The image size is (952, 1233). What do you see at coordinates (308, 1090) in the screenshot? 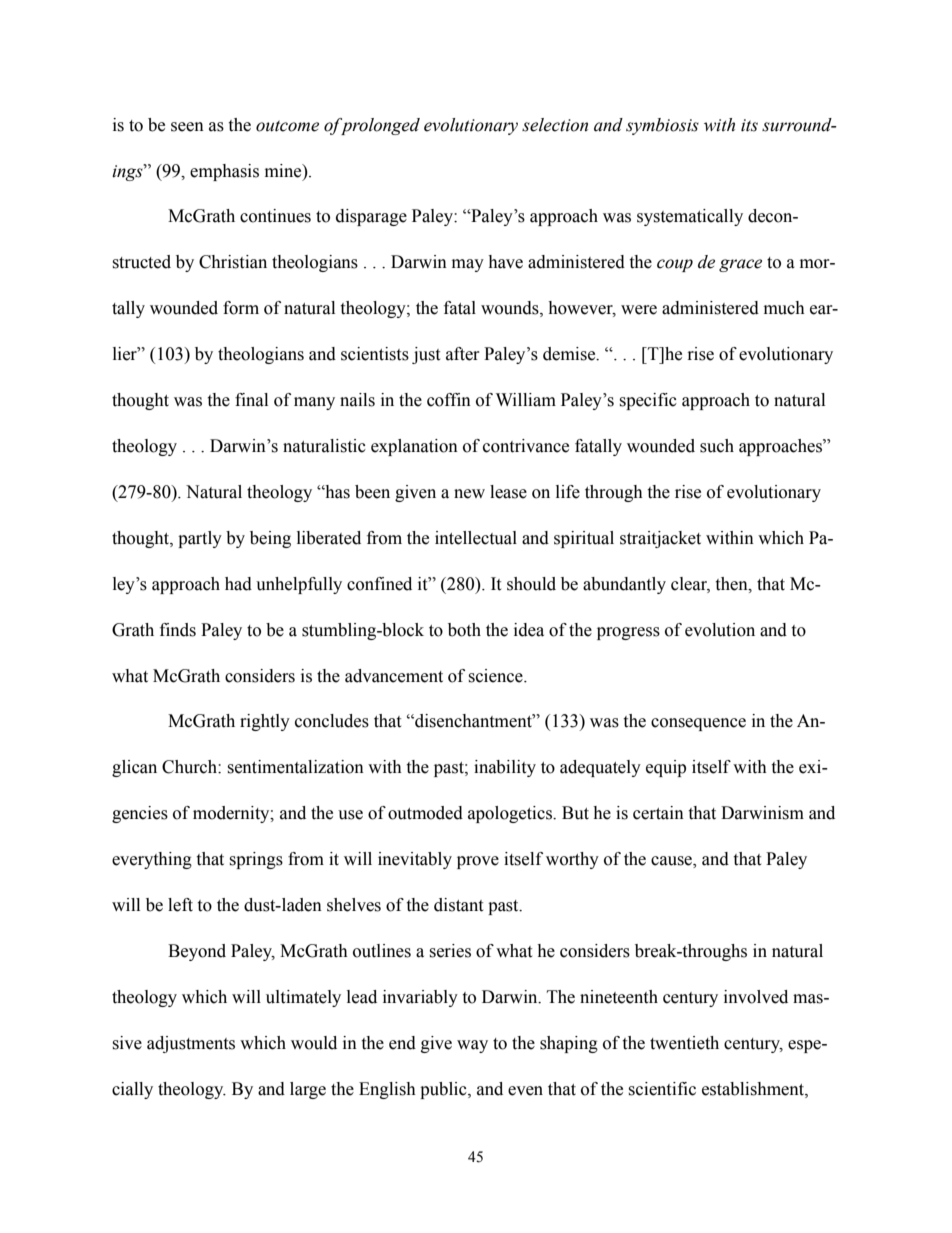
I see `large` at bounding box center [308, 1090].
